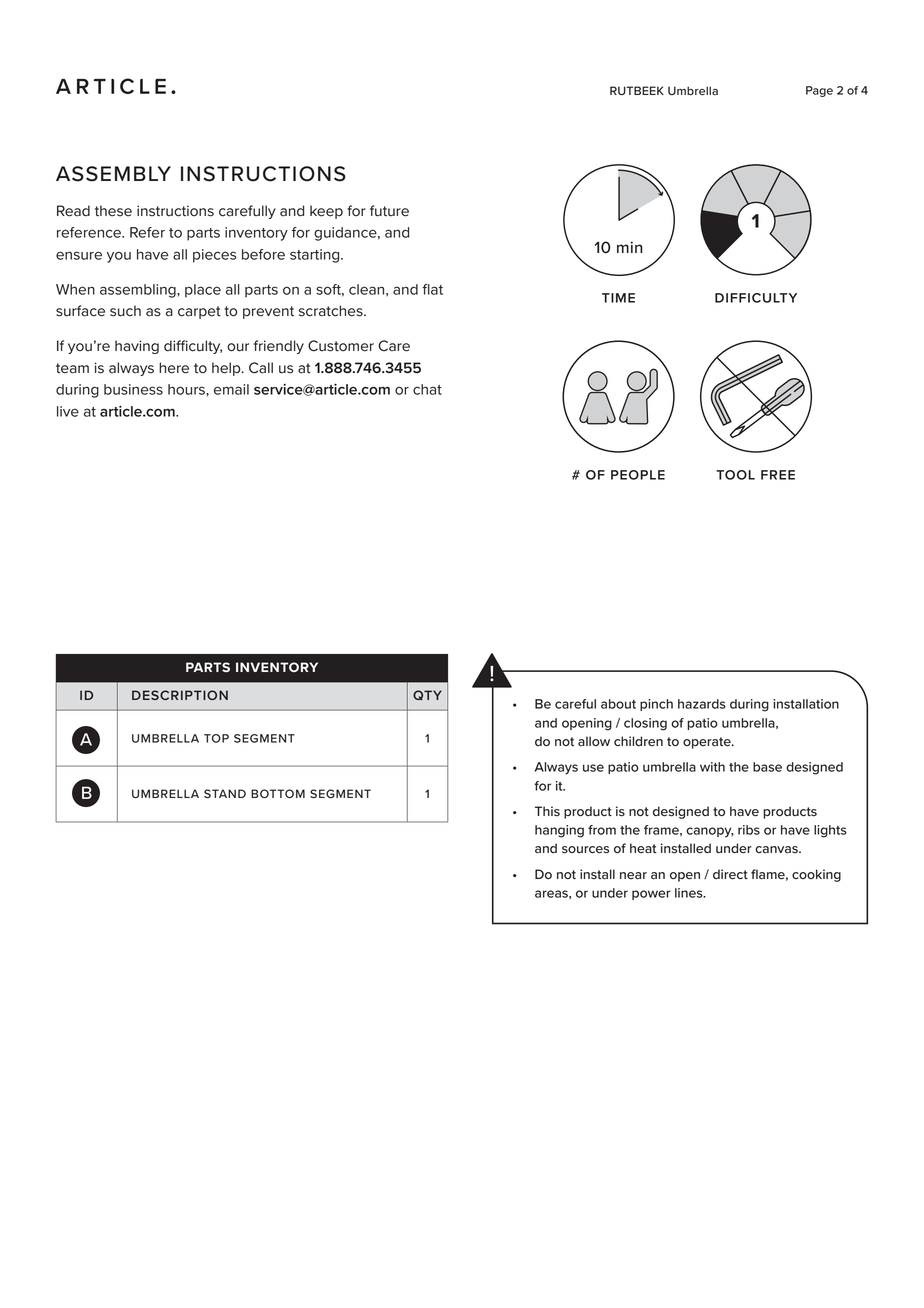 This screenshot has height=1308, width=924. What do you see at coordinates (730, 874) in the screenshot?
I see `direct` at bounding box center [730, 874].
